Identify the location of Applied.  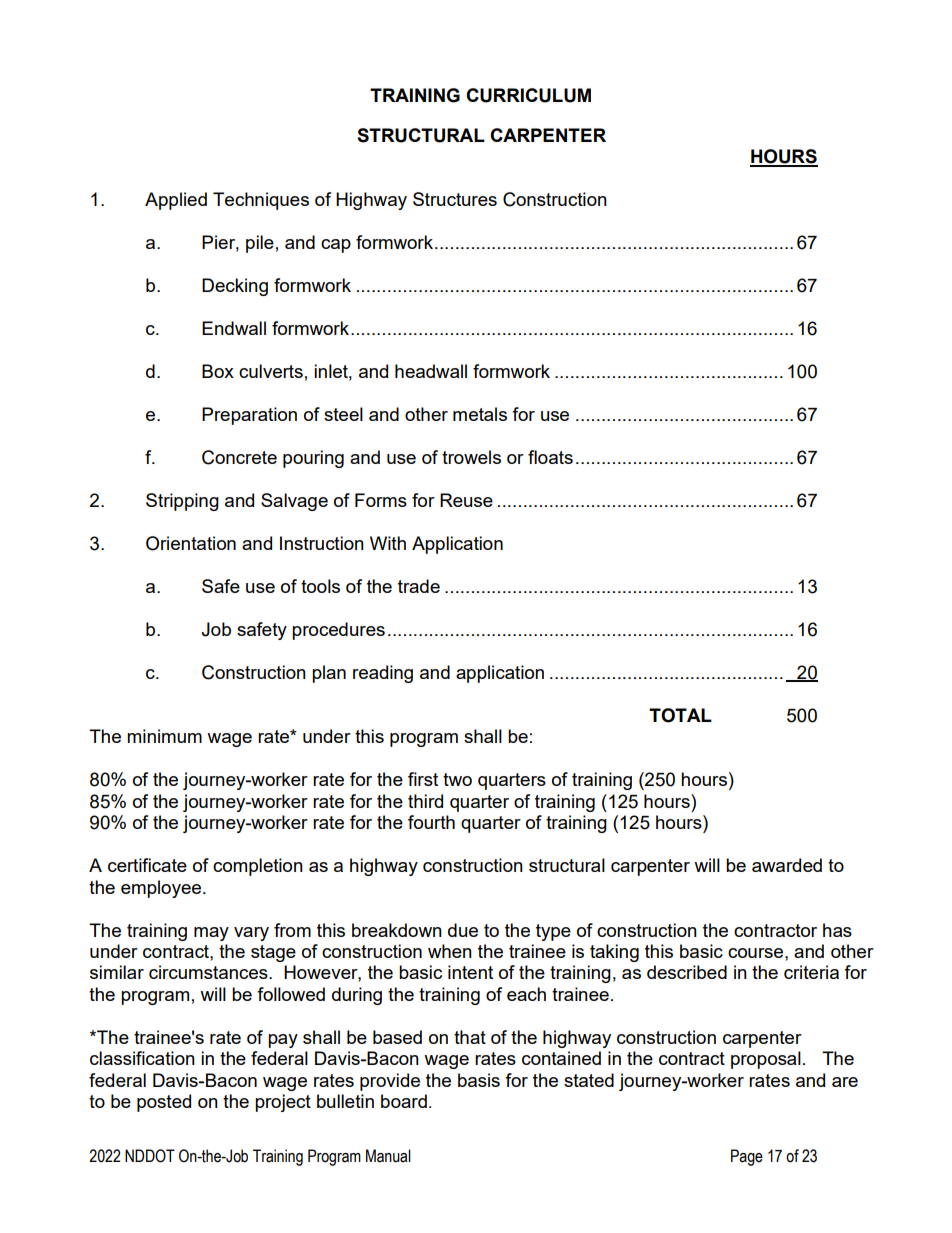
(176, 201).
